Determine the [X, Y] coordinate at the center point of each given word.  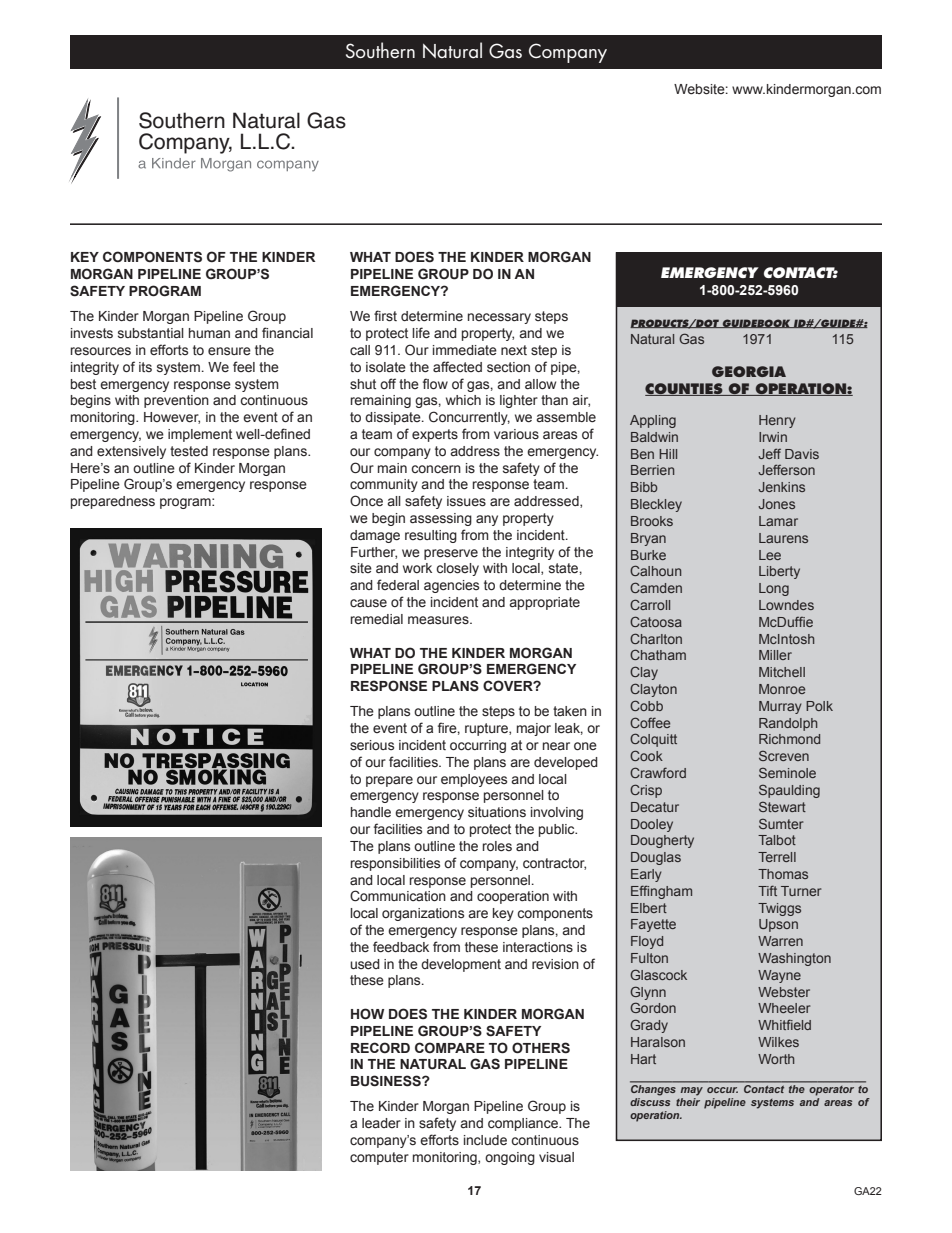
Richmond [789, 739]
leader [381, 1123]
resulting [431, 536]
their [688, 1100]
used [365, 964]
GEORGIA [749, 371]
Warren [780, 941]
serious [372, 745]
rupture [487, 729]
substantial [151, 333]
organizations [423, 914]
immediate [465, 350]
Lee [770, 555]
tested [189, 451]
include [485, 1140]
